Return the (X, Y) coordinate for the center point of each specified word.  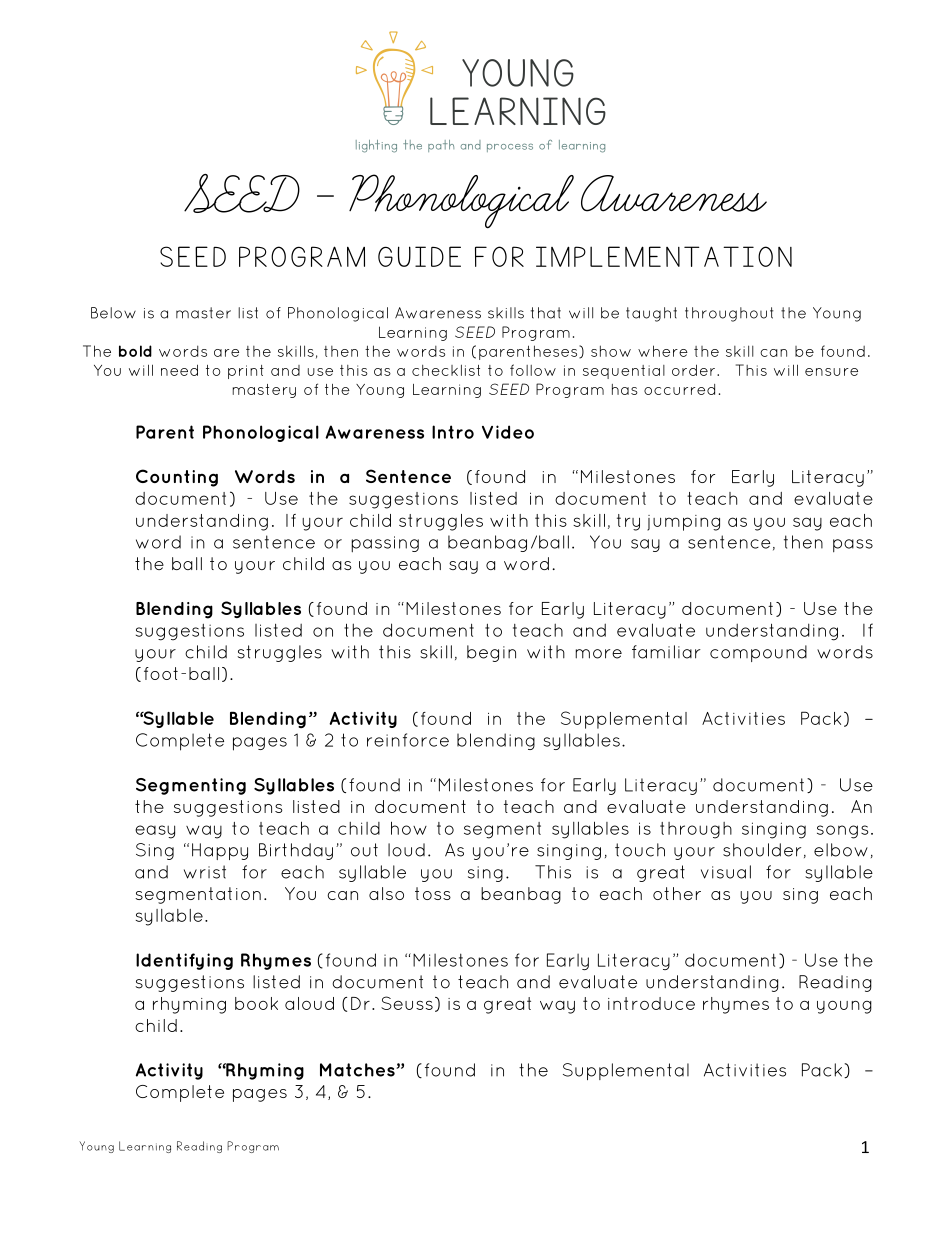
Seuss (407, 1003)
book (256, 1003)
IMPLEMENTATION (664, 256)
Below (113, 313)
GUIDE (419, 256)
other (677, 893)
